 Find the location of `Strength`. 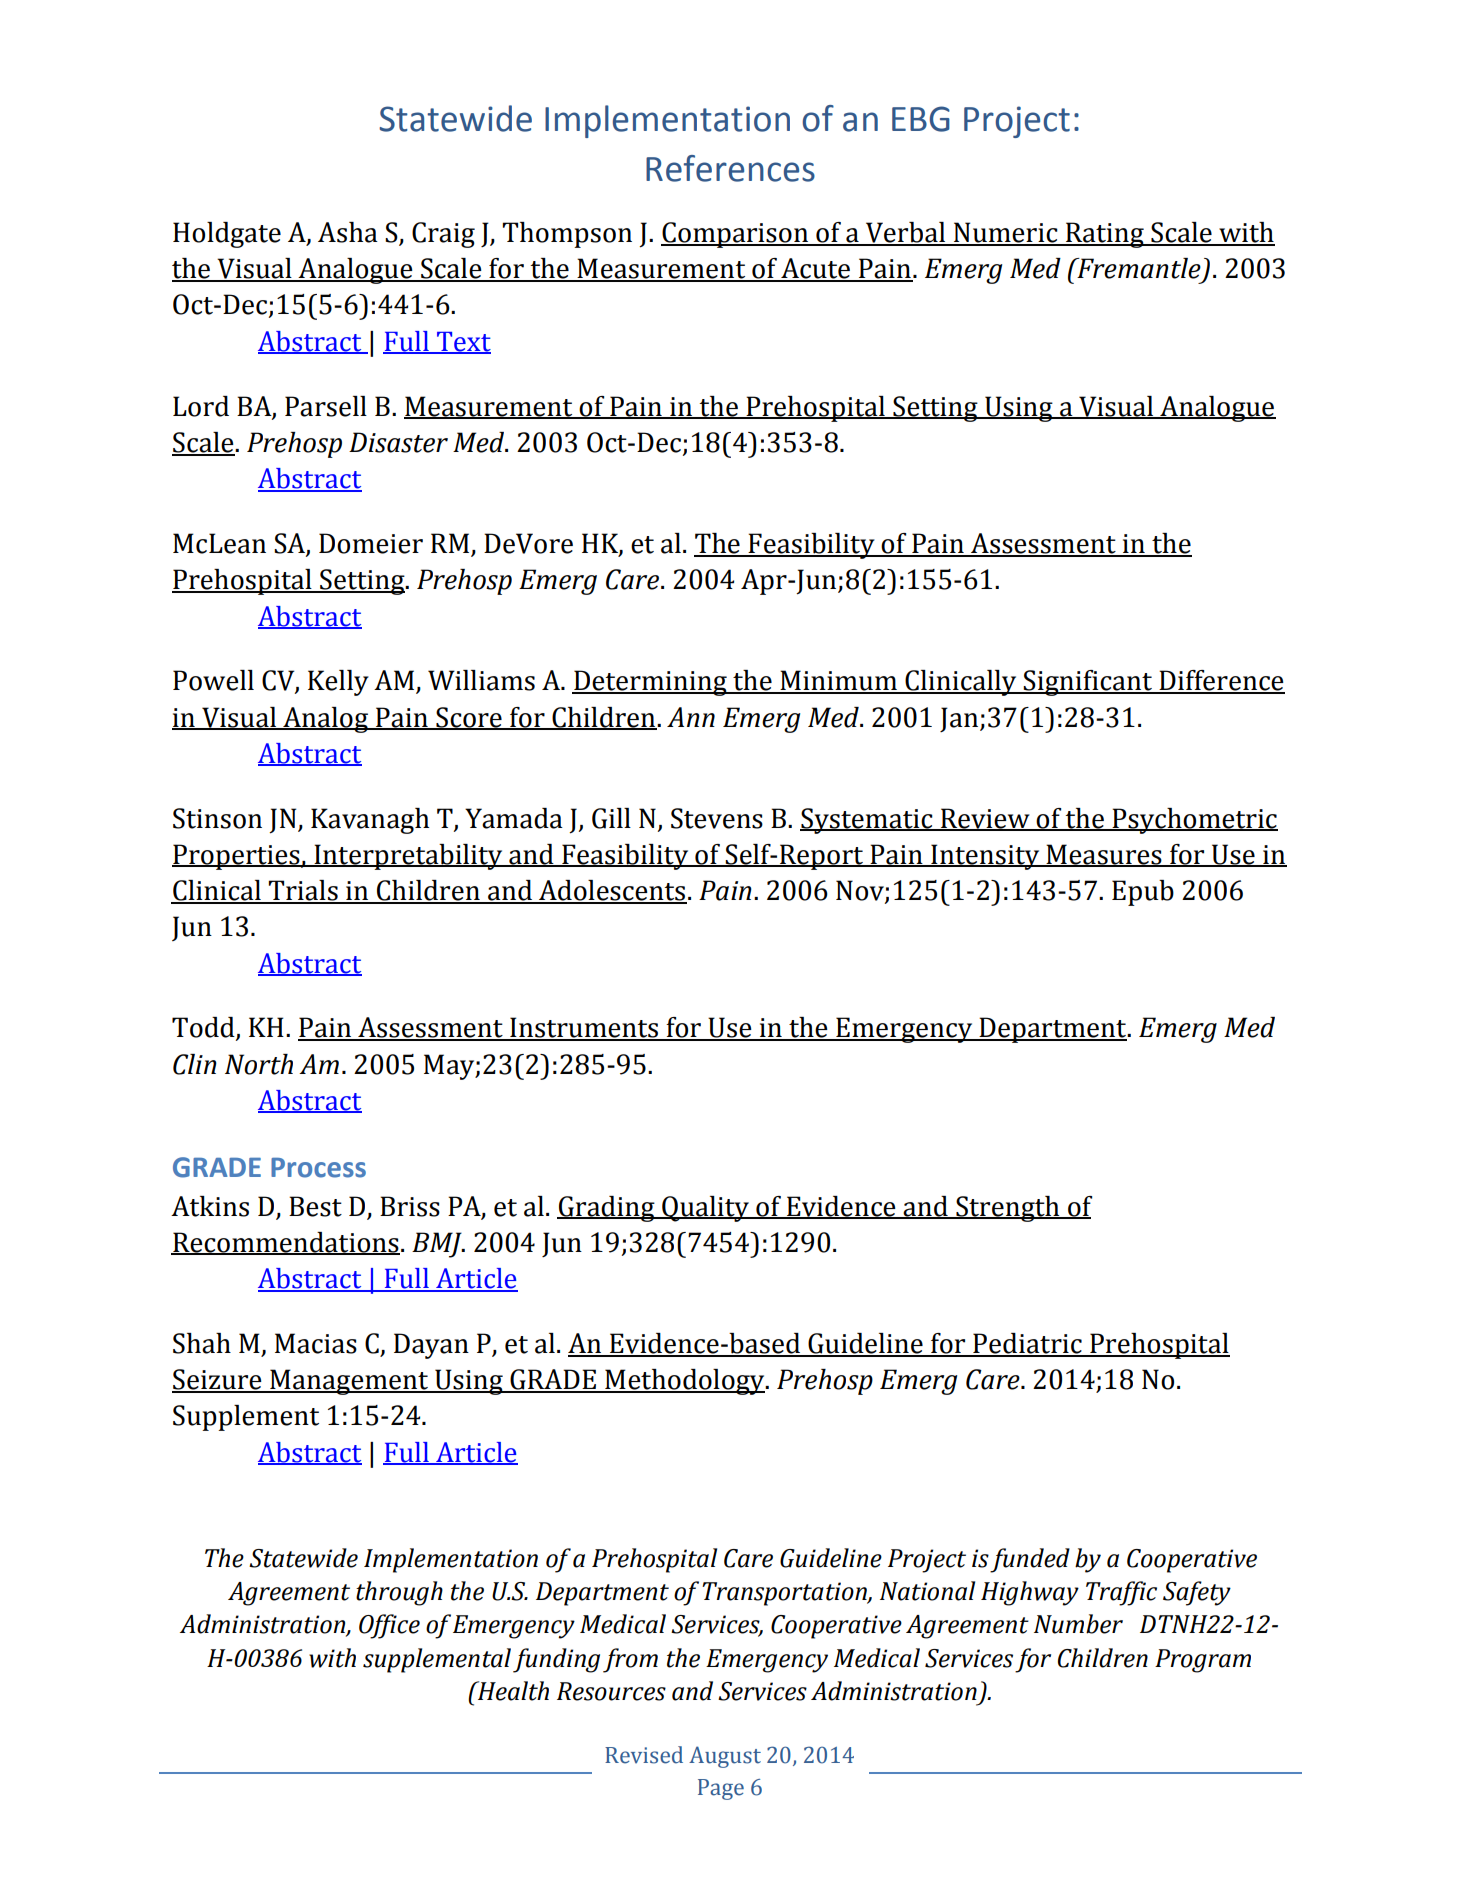

Strength is located at coordinates (1008, 1209).
